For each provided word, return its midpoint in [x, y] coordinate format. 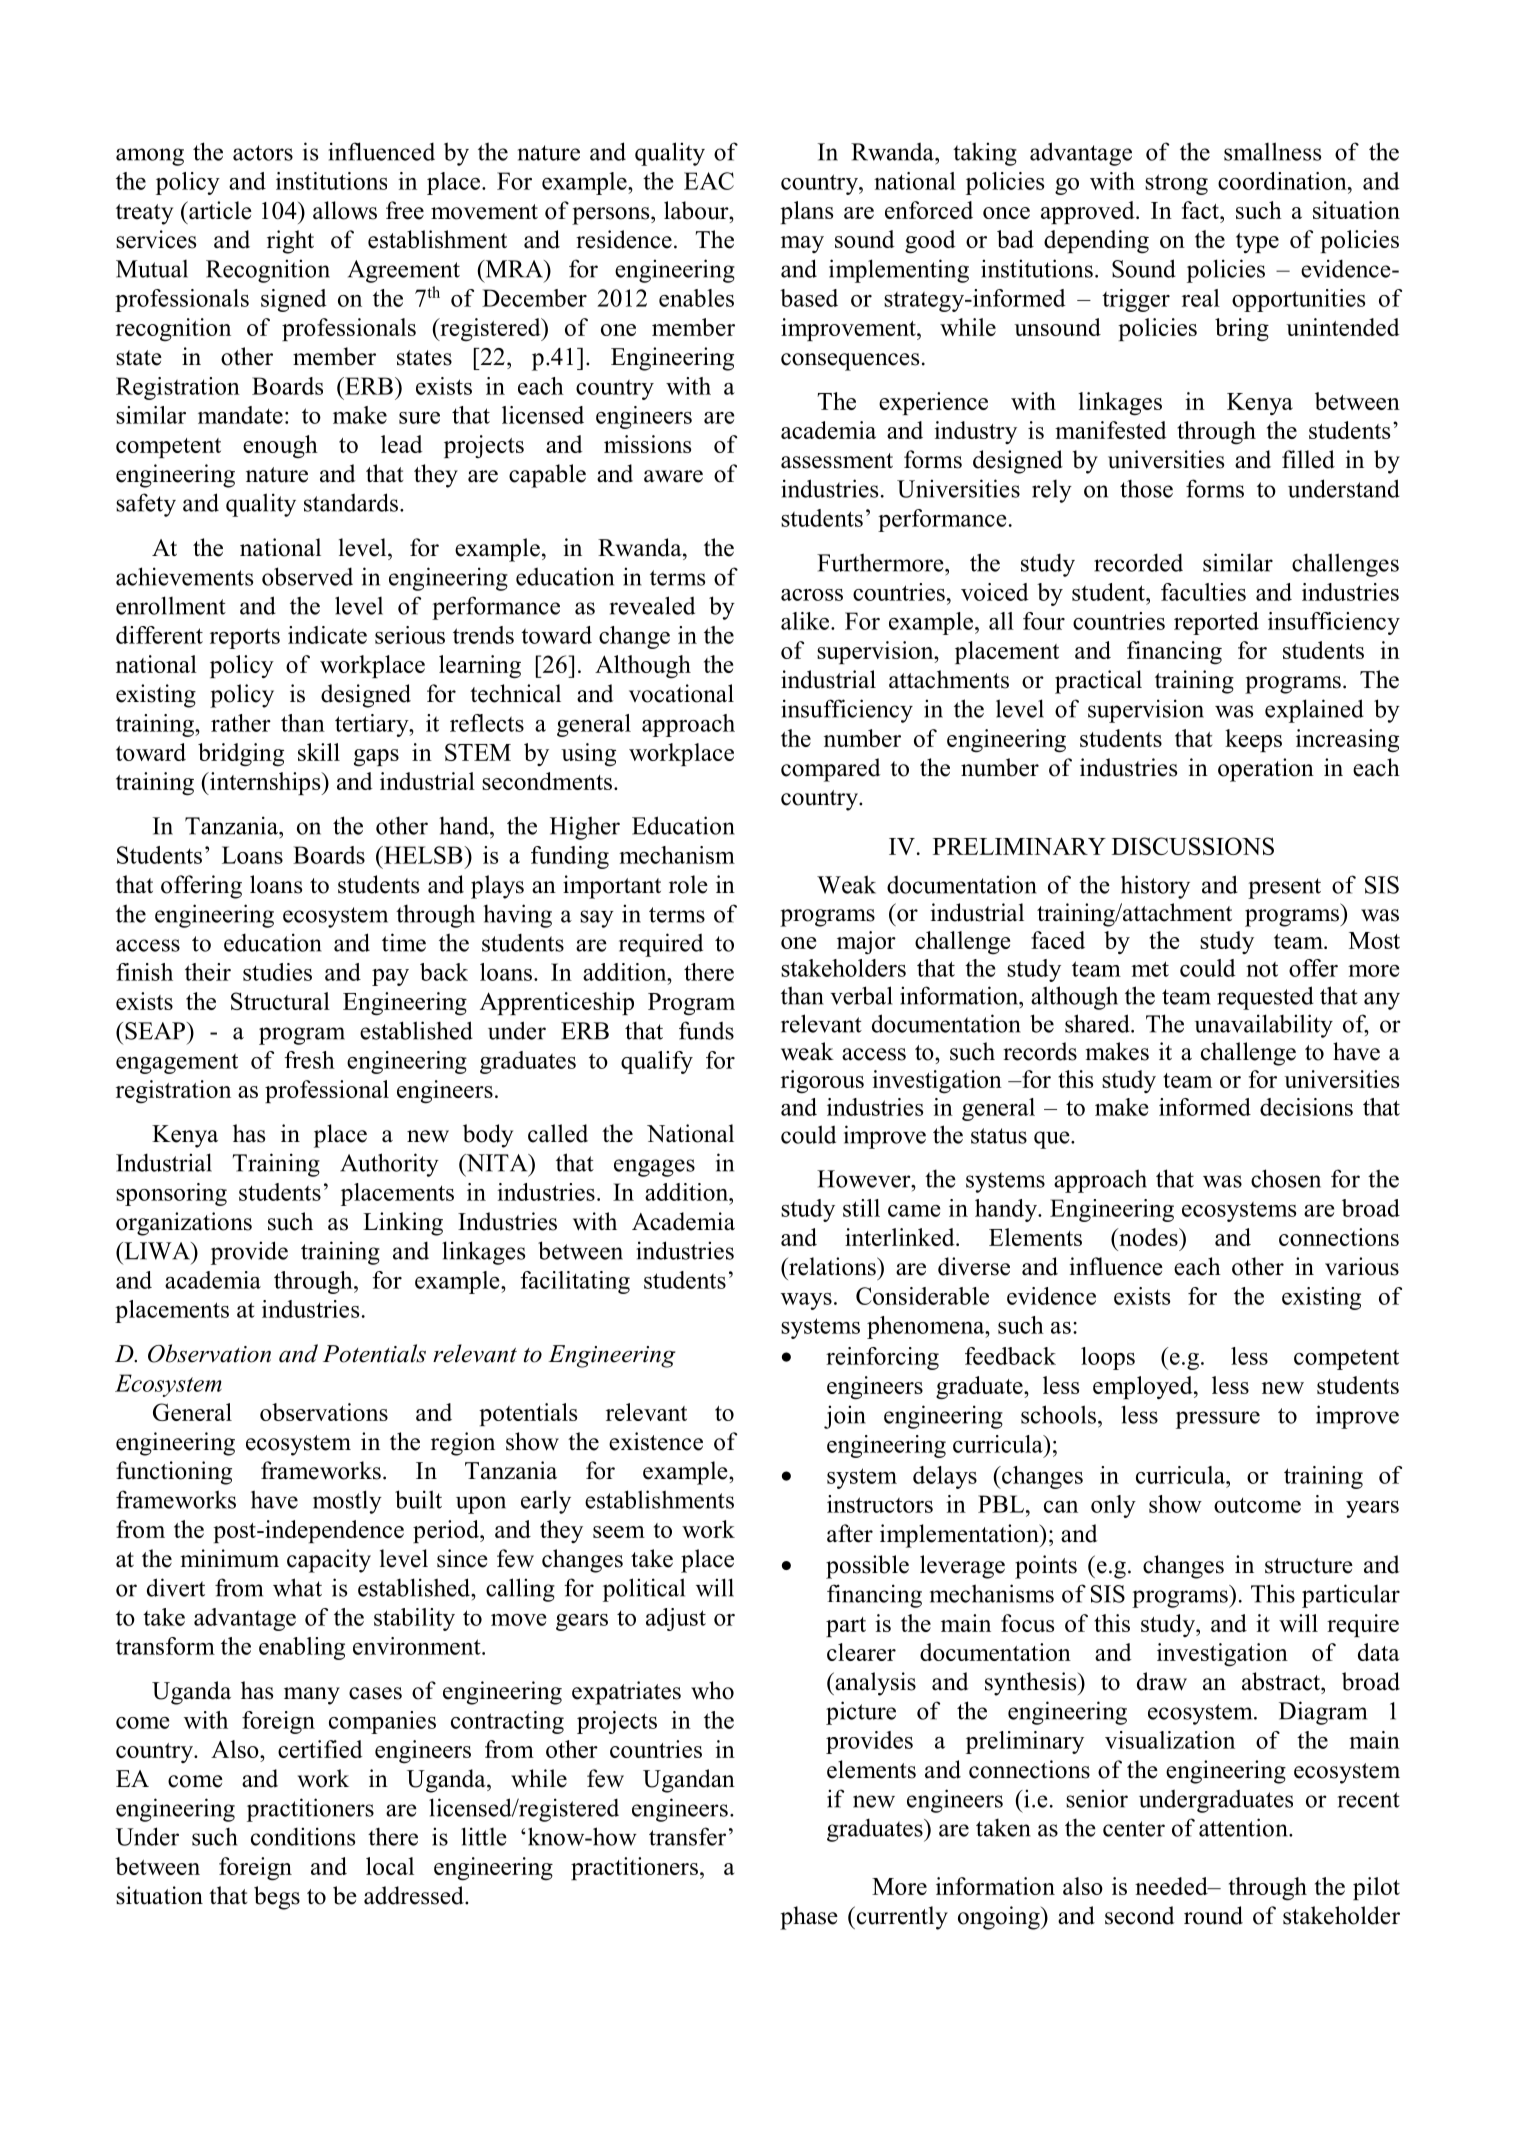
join [845, 1417]
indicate [327, 635]
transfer [687, 1836]
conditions [303, 1836]
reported [1216, 623]
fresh [309, 1060]
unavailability [1264, 1026]
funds [706, 1030]
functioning [174, 1473]
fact [1201, 210]
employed [1144, 1387]
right [290, 242]
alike [805, 621]
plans [806, 212]
